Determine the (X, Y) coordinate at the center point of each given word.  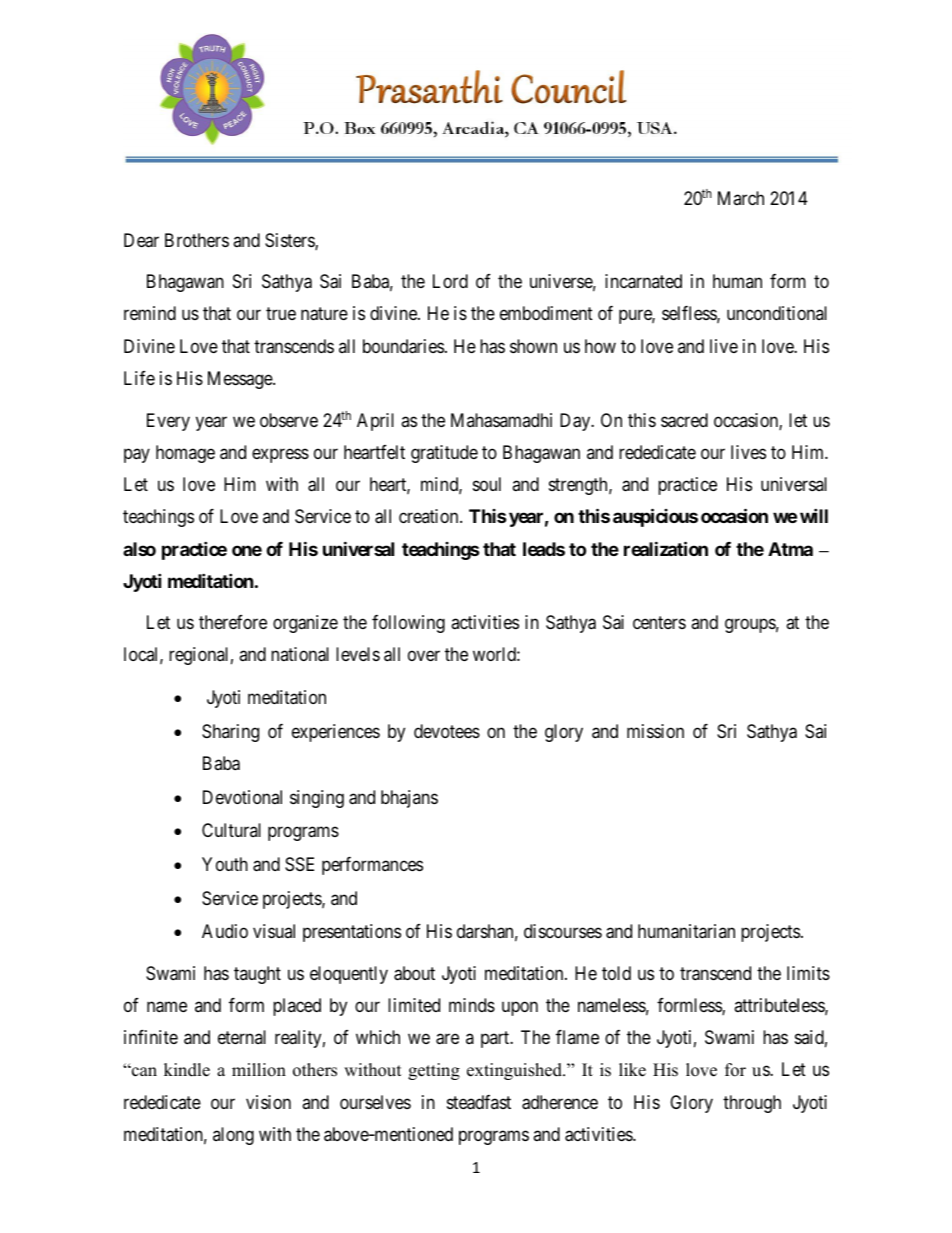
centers (659, 623)
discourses (563, 931)
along (233, 1136)
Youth (225, 864)
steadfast (479, 1102)
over (424, 656)
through (752, 1104)
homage (185, 454)
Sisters (290, 241)
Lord (450, 281)
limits (808, 973)
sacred (684, 420)
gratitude (444, 454)
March (741, 198)
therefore (233, 622)
